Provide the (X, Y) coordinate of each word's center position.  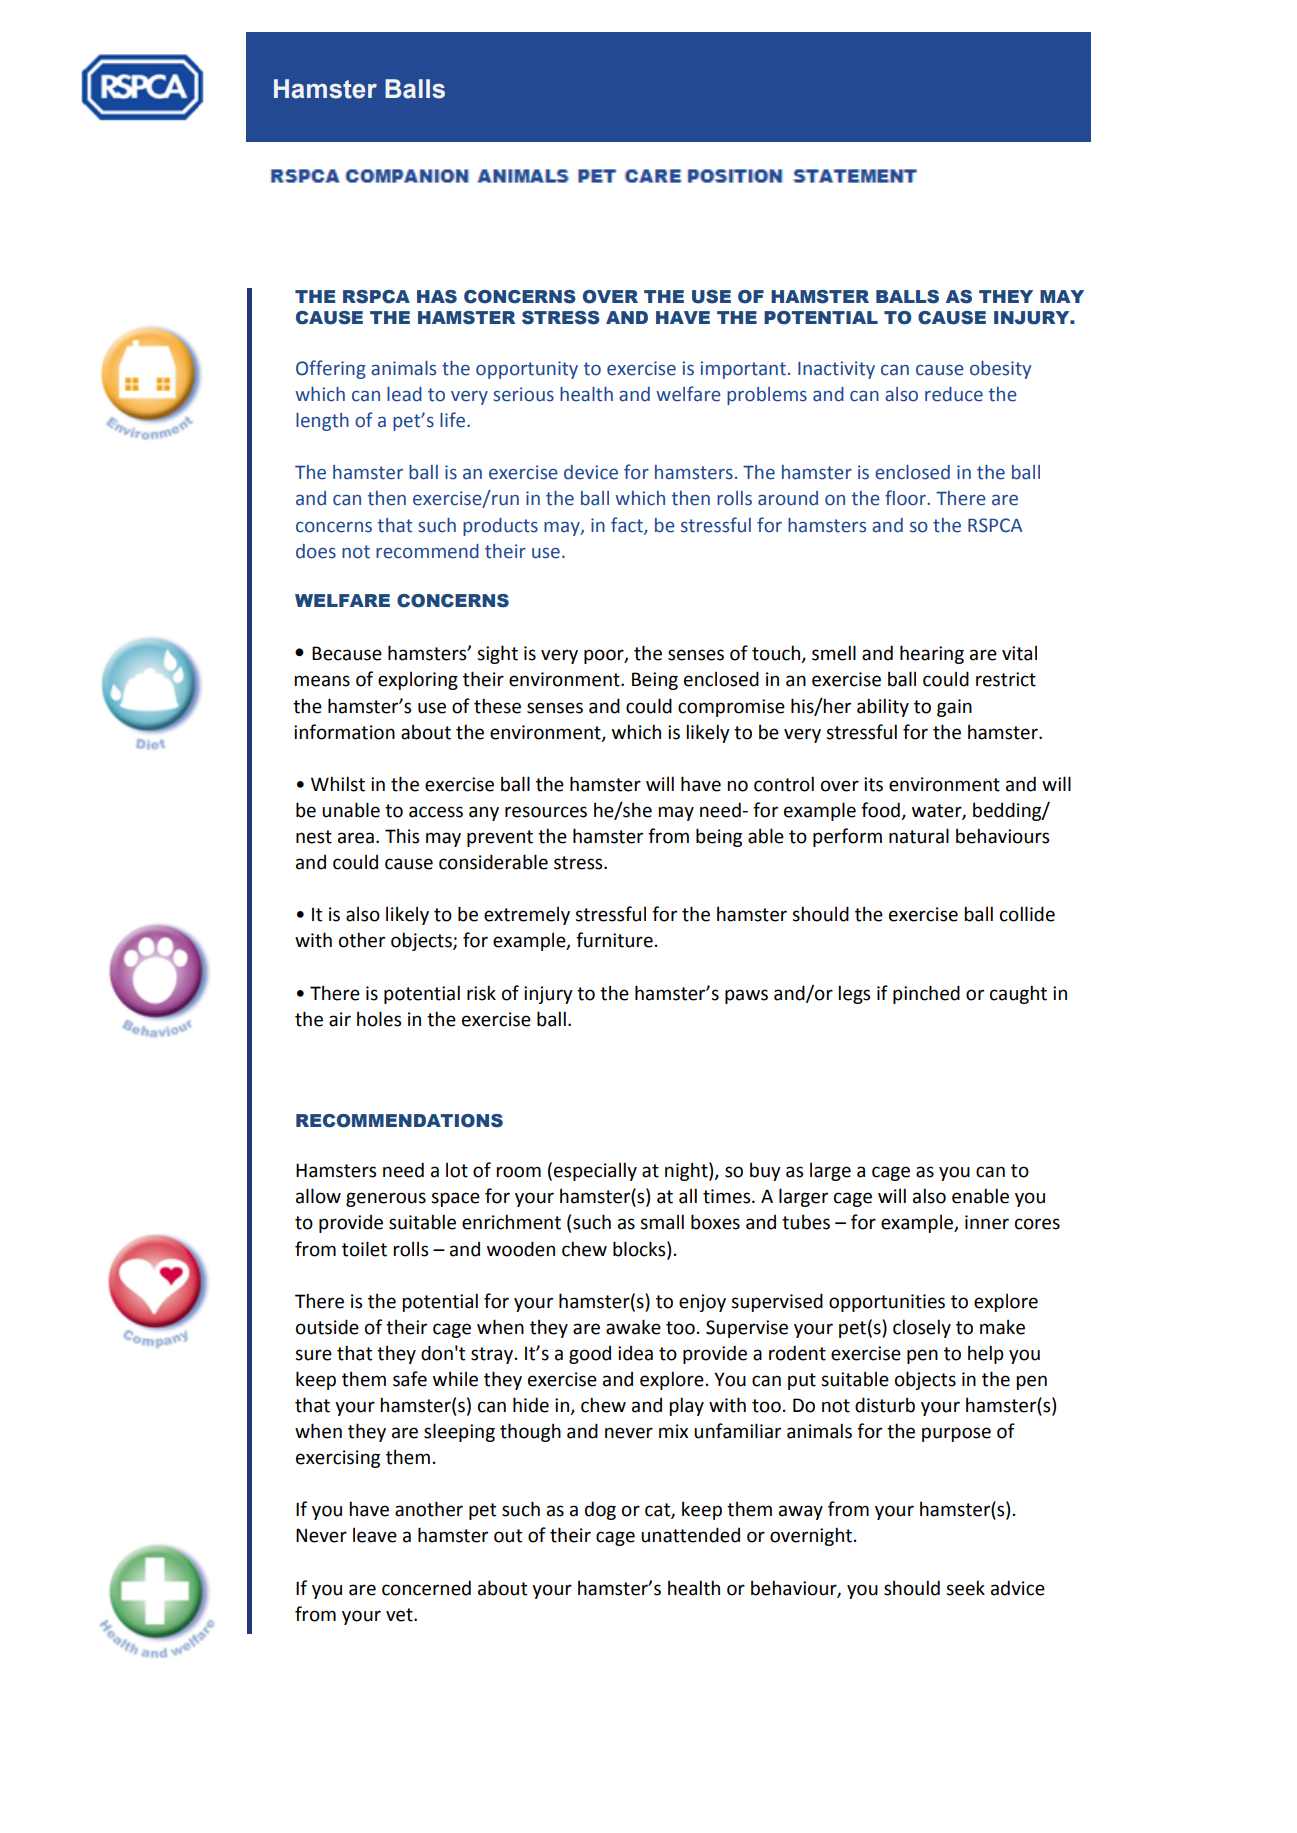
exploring (418, 680)
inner (987, 1222)
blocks (640, 1249)
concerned (426, 1588)
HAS (437, 297)
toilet (364, 1249)
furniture (614, 940)
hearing (932, 654)
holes (379, 1019)
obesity (1000, 370)
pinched (926, 994)
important (743, 370)
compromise (731, 708)
